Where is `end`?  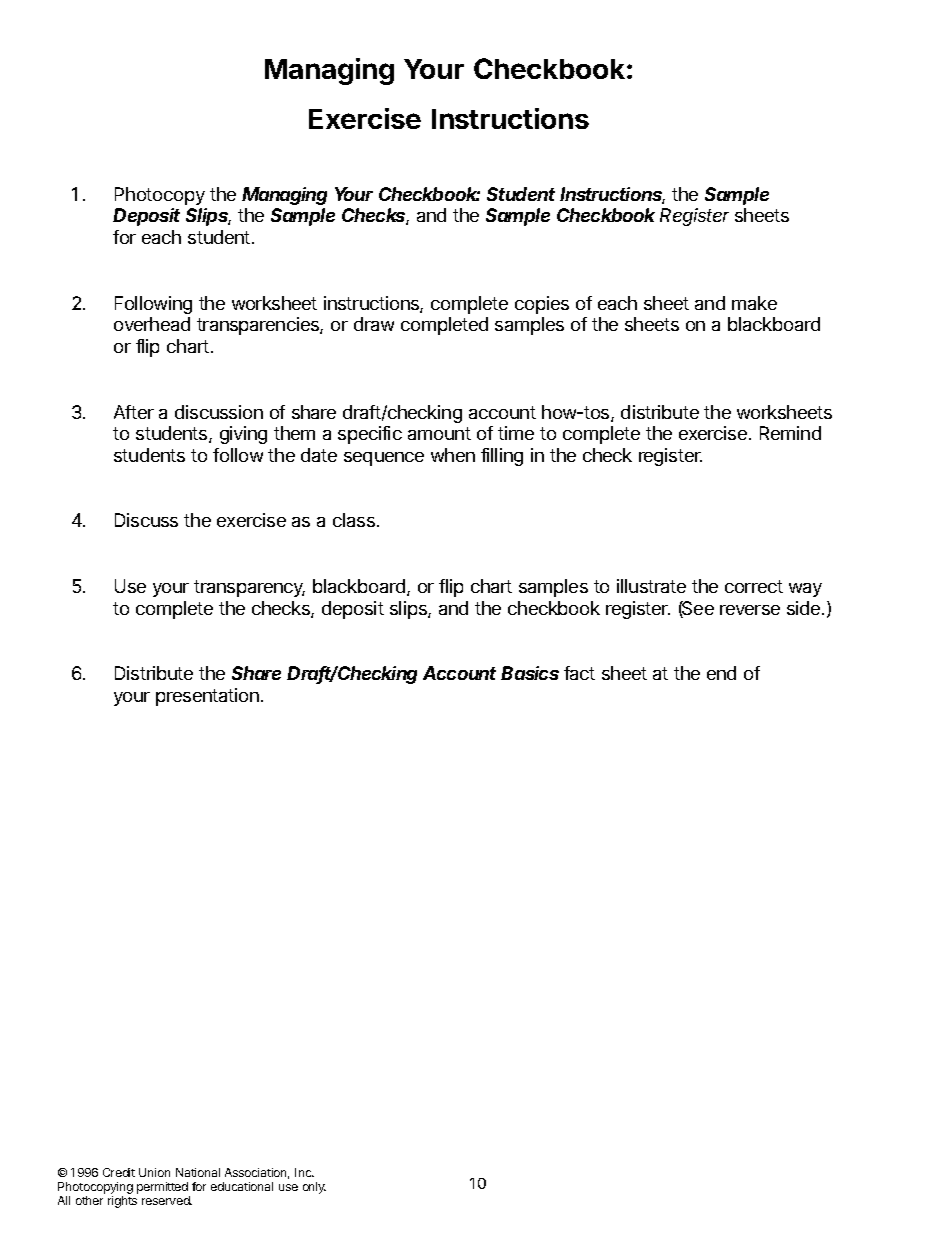 end is located at coordinates (721, 673).
